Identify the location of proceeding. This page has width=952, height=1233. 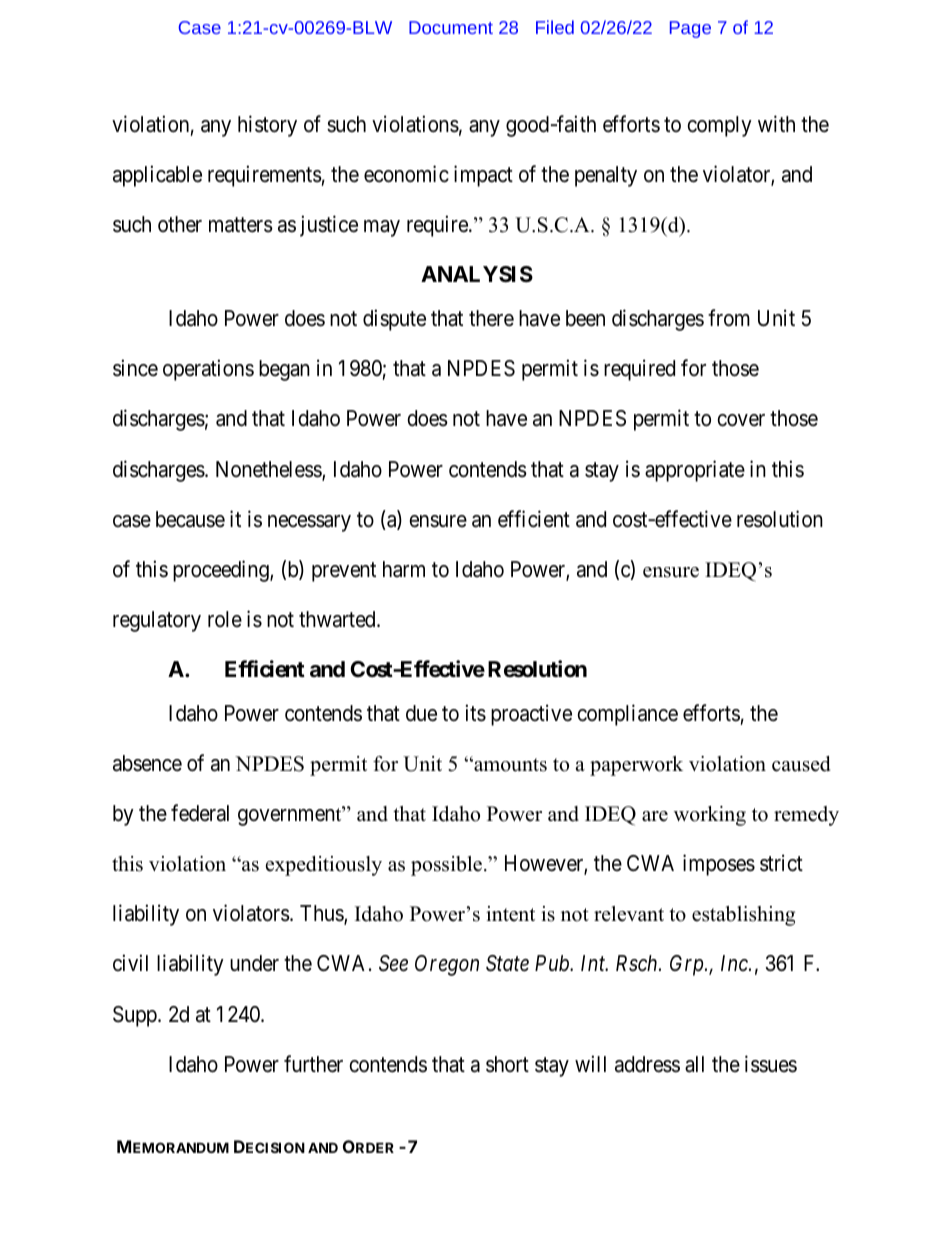
(222, 571).
